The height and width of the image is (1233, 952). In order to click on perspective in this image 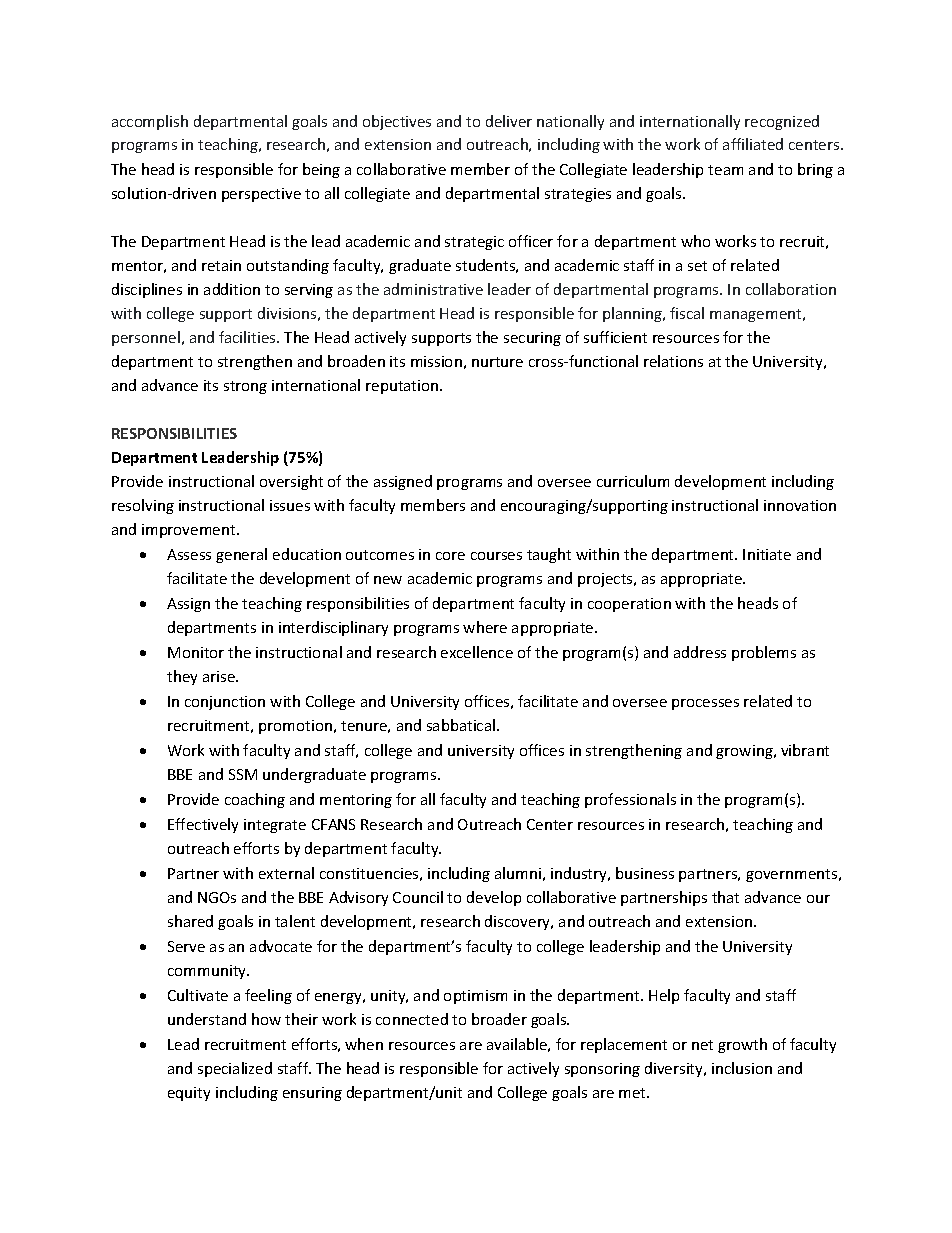, I will do `click(261, 195)`.
